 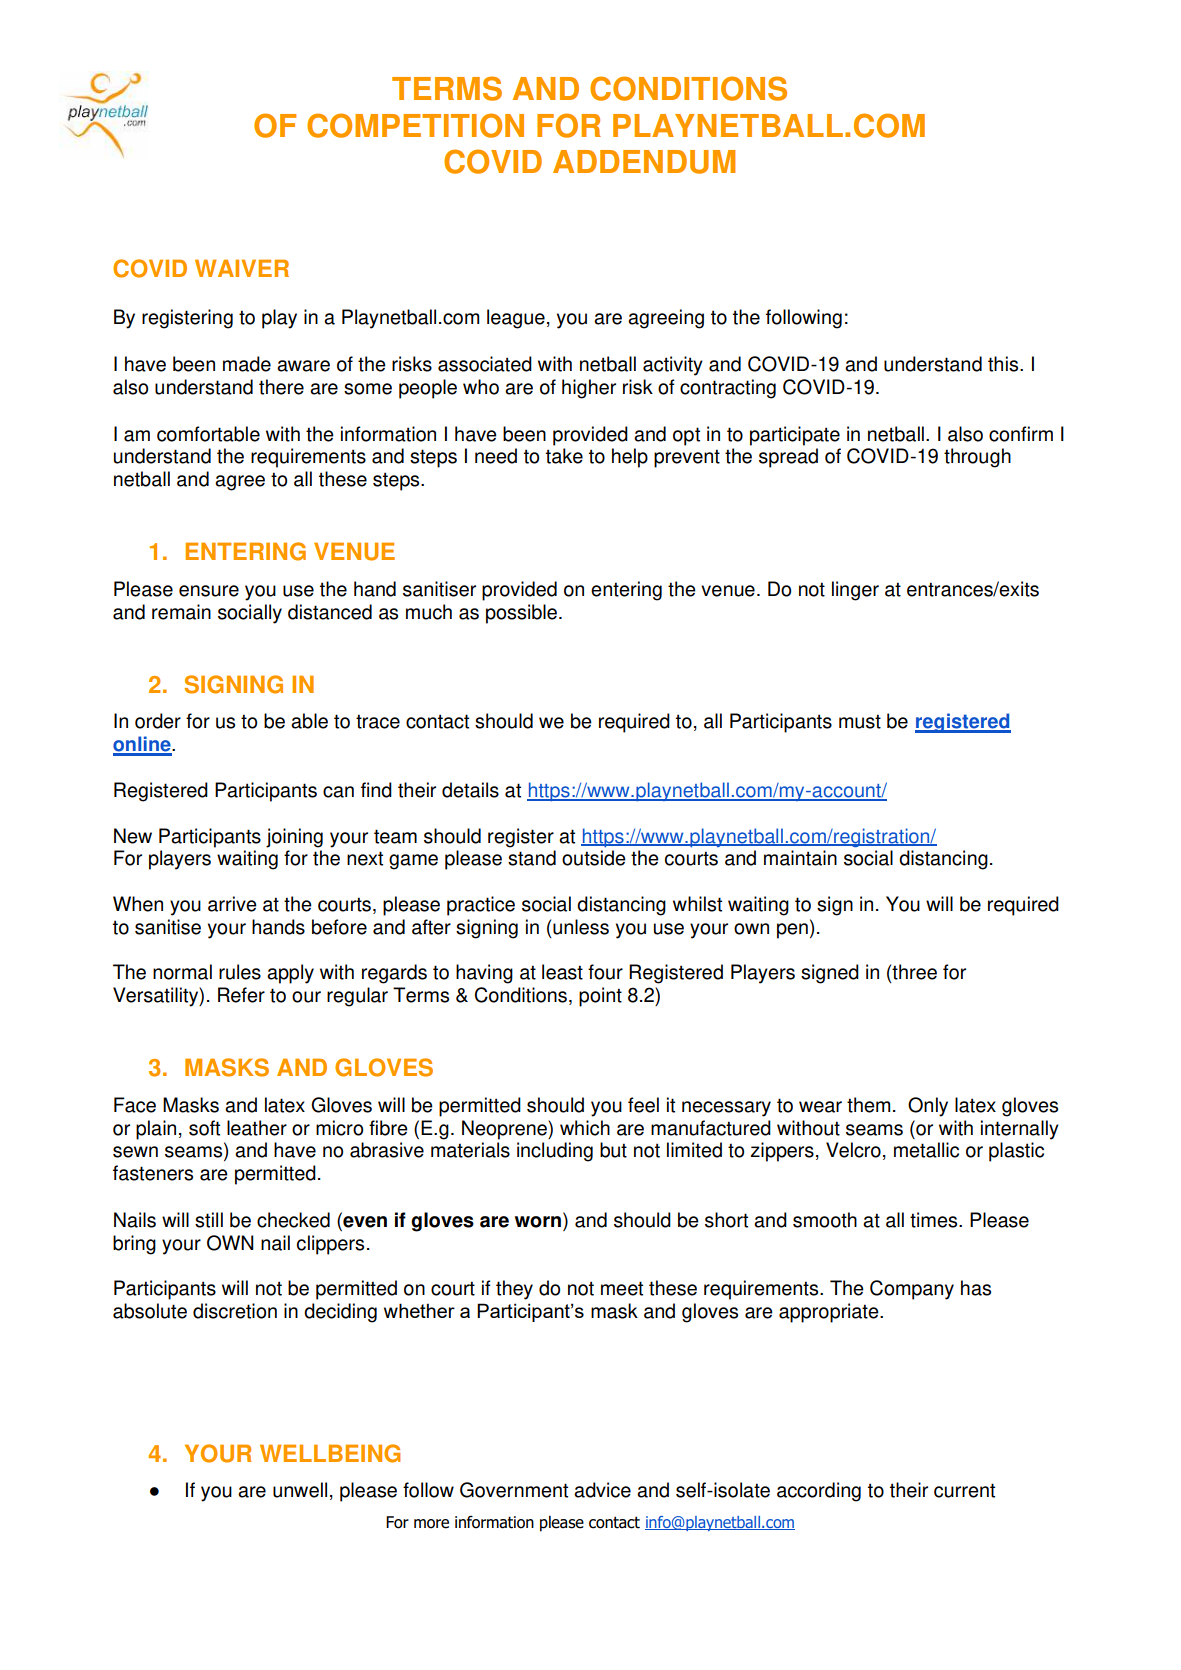 I want to click on Refer, so click(x=241, y=995).
